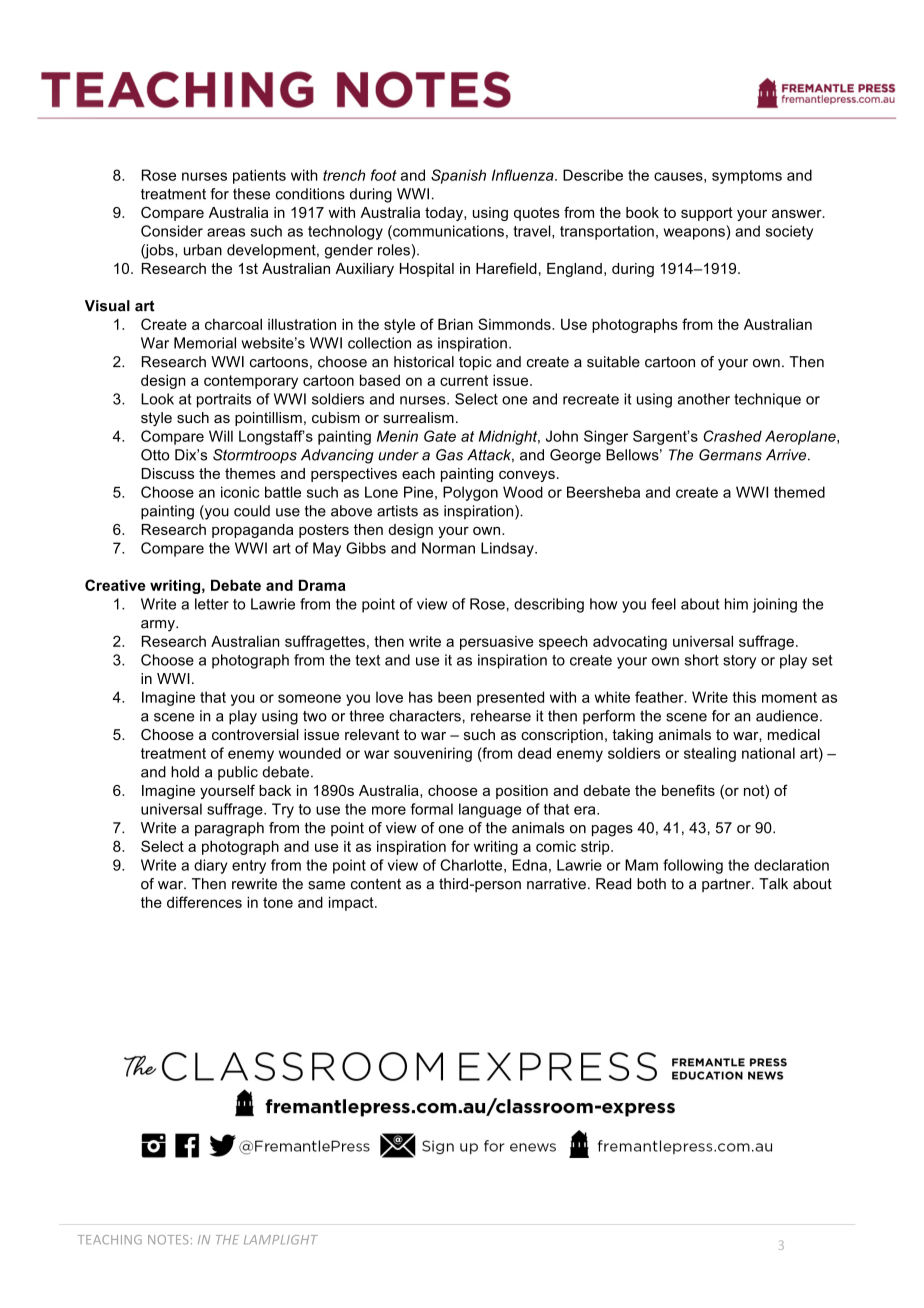  What do you see at coordinates (352, 903) in the image?
I see `impact` at bounding box center [352, 903].
